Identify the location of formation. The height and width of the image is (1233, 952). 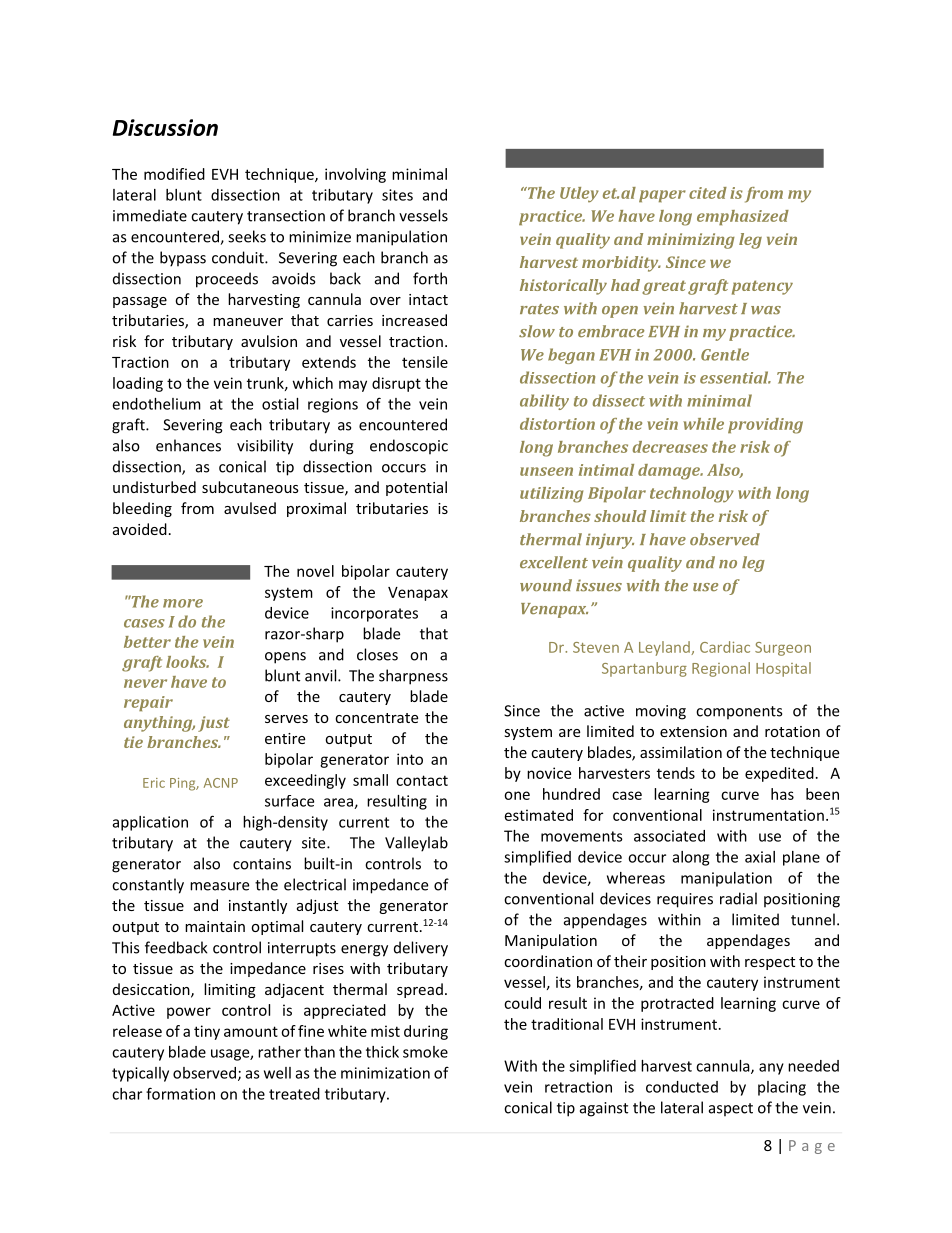
(180, 1093).
